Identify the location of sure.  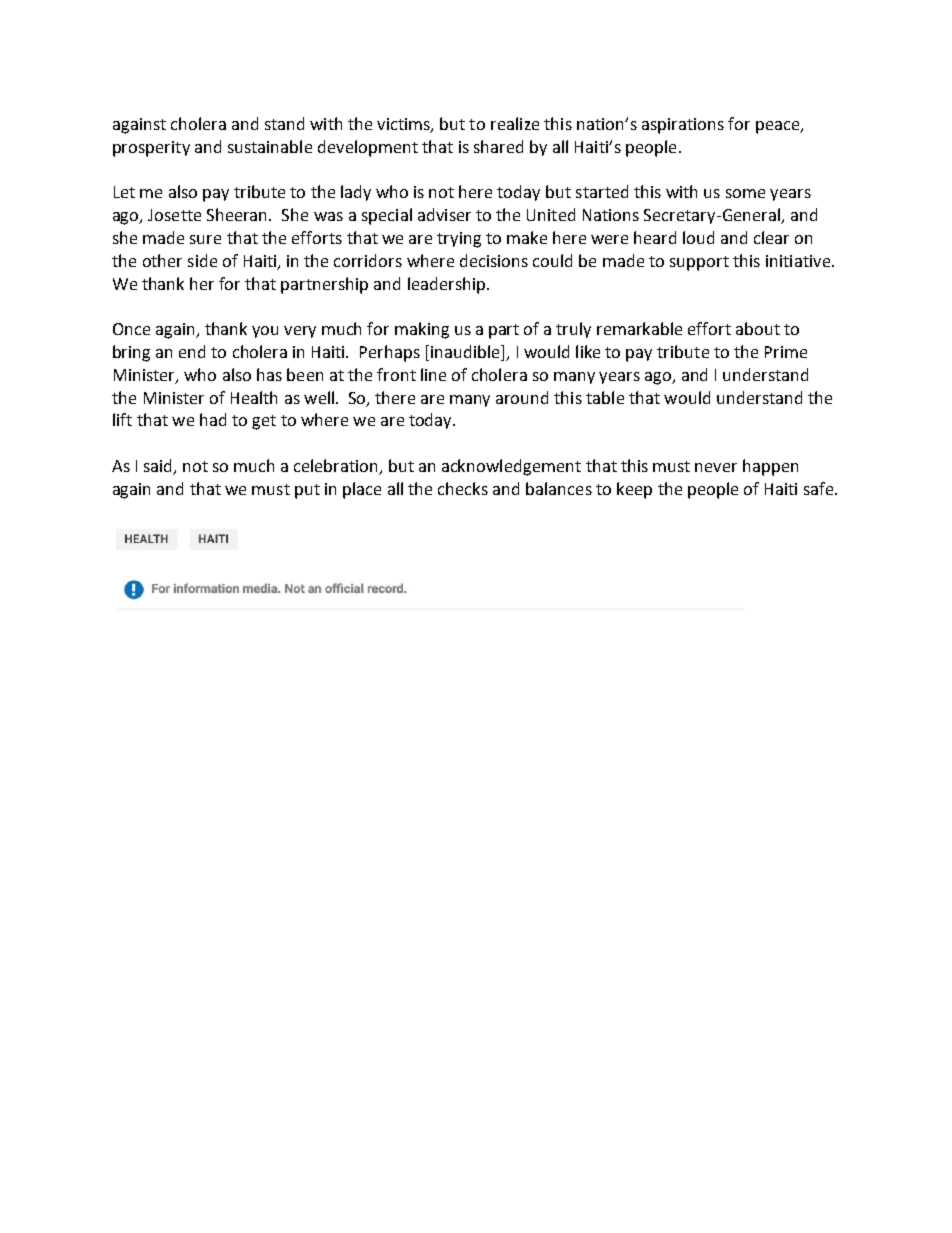
(205, 239).
